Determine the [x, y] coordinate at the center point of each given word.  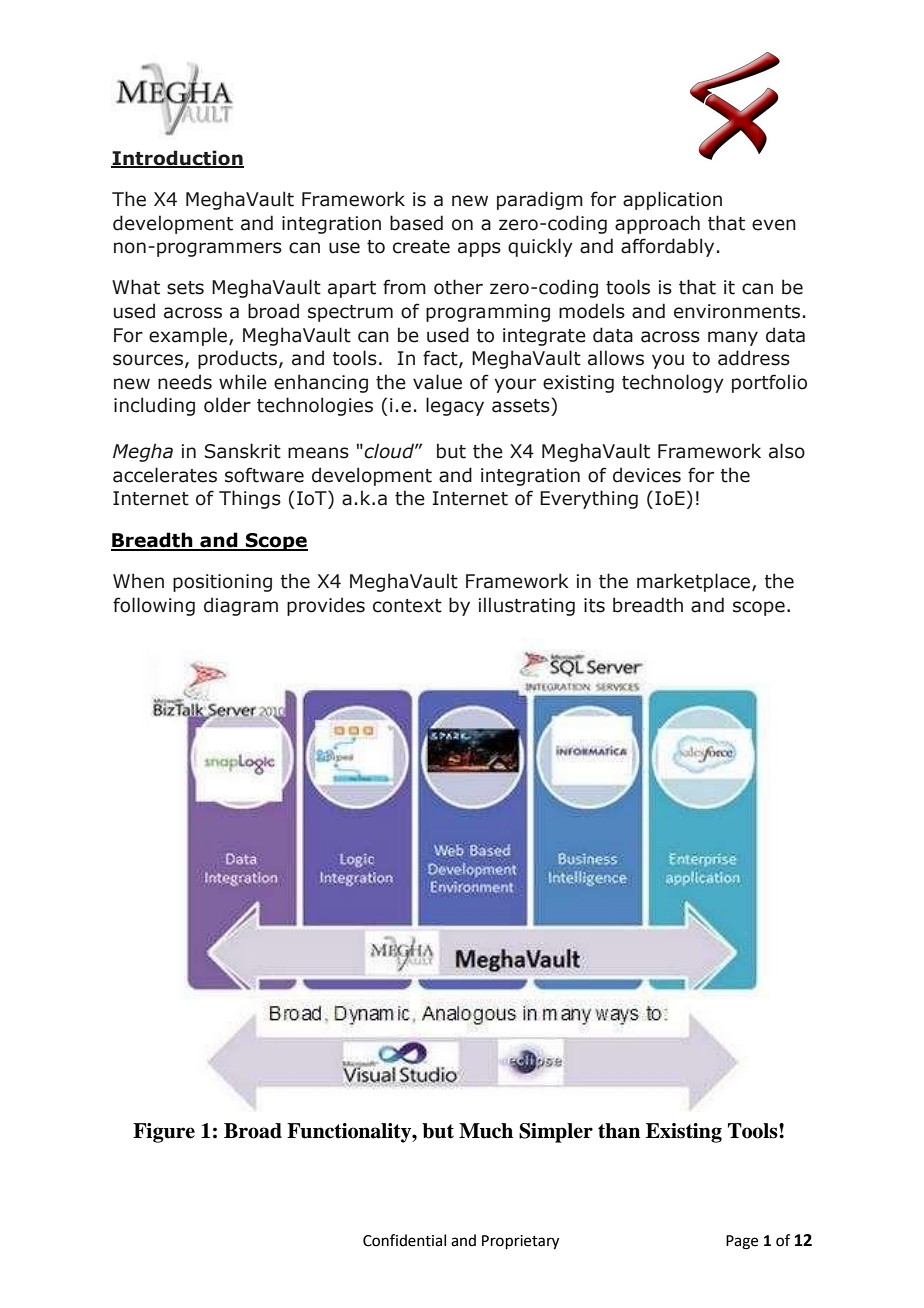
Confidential [404, 1240]
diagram [241, 606]
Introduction [177, 159]
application [672, 200]
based [416, 223]
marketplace [695, 582]
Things [250, 499]
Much [486, 1131]
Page [742, 1242]
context [407, 606]
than [619, 1131]
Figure [164, 1133]
